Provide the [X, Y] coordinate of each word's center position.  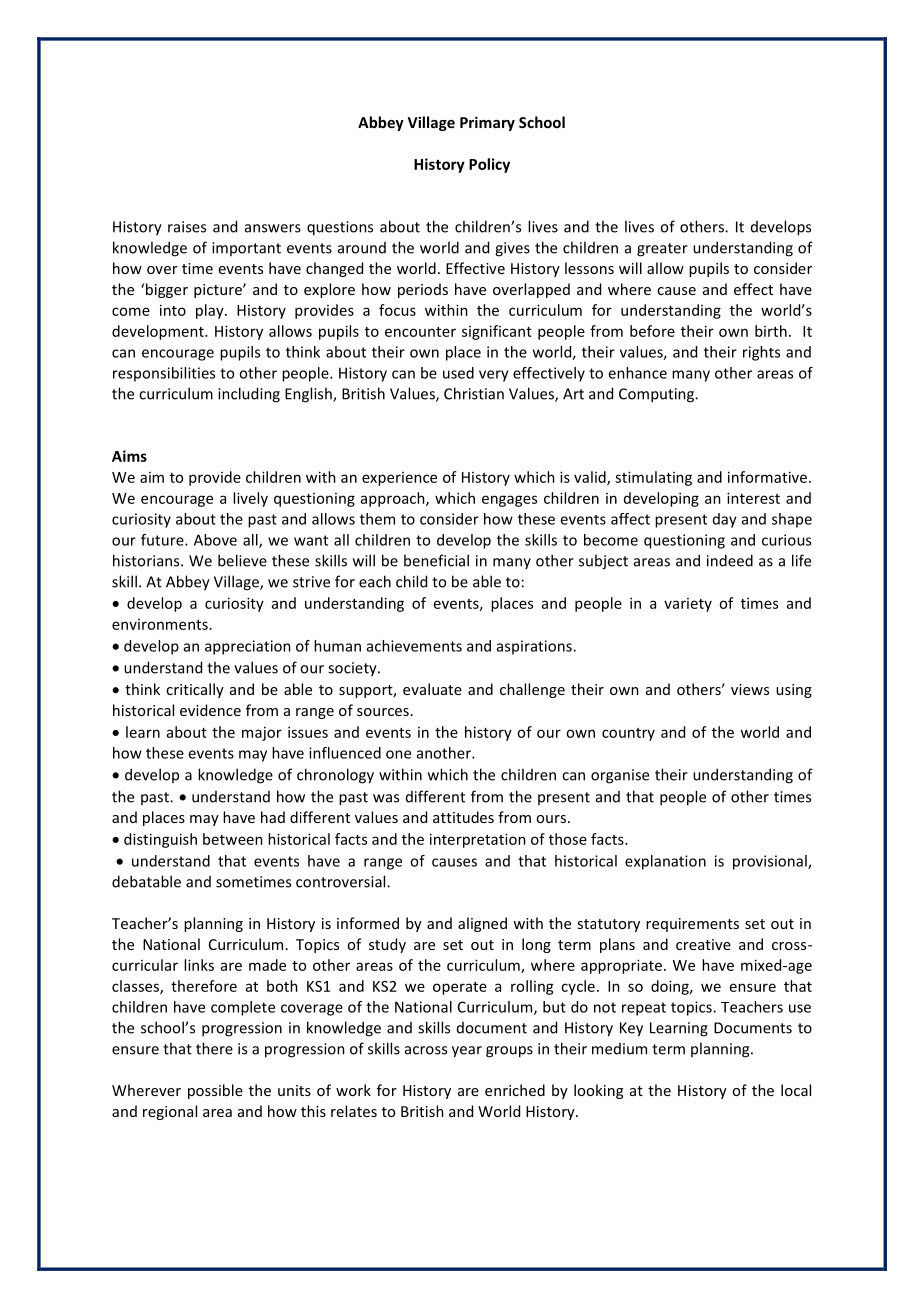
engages [509, 501]
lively [250, 499]
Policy [489, 165]
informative [767, 477]
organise [620, 776]
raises [187, 227]
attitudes [463, 817]
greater [662, 250]
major [262, 734]
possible [215, 1091]
